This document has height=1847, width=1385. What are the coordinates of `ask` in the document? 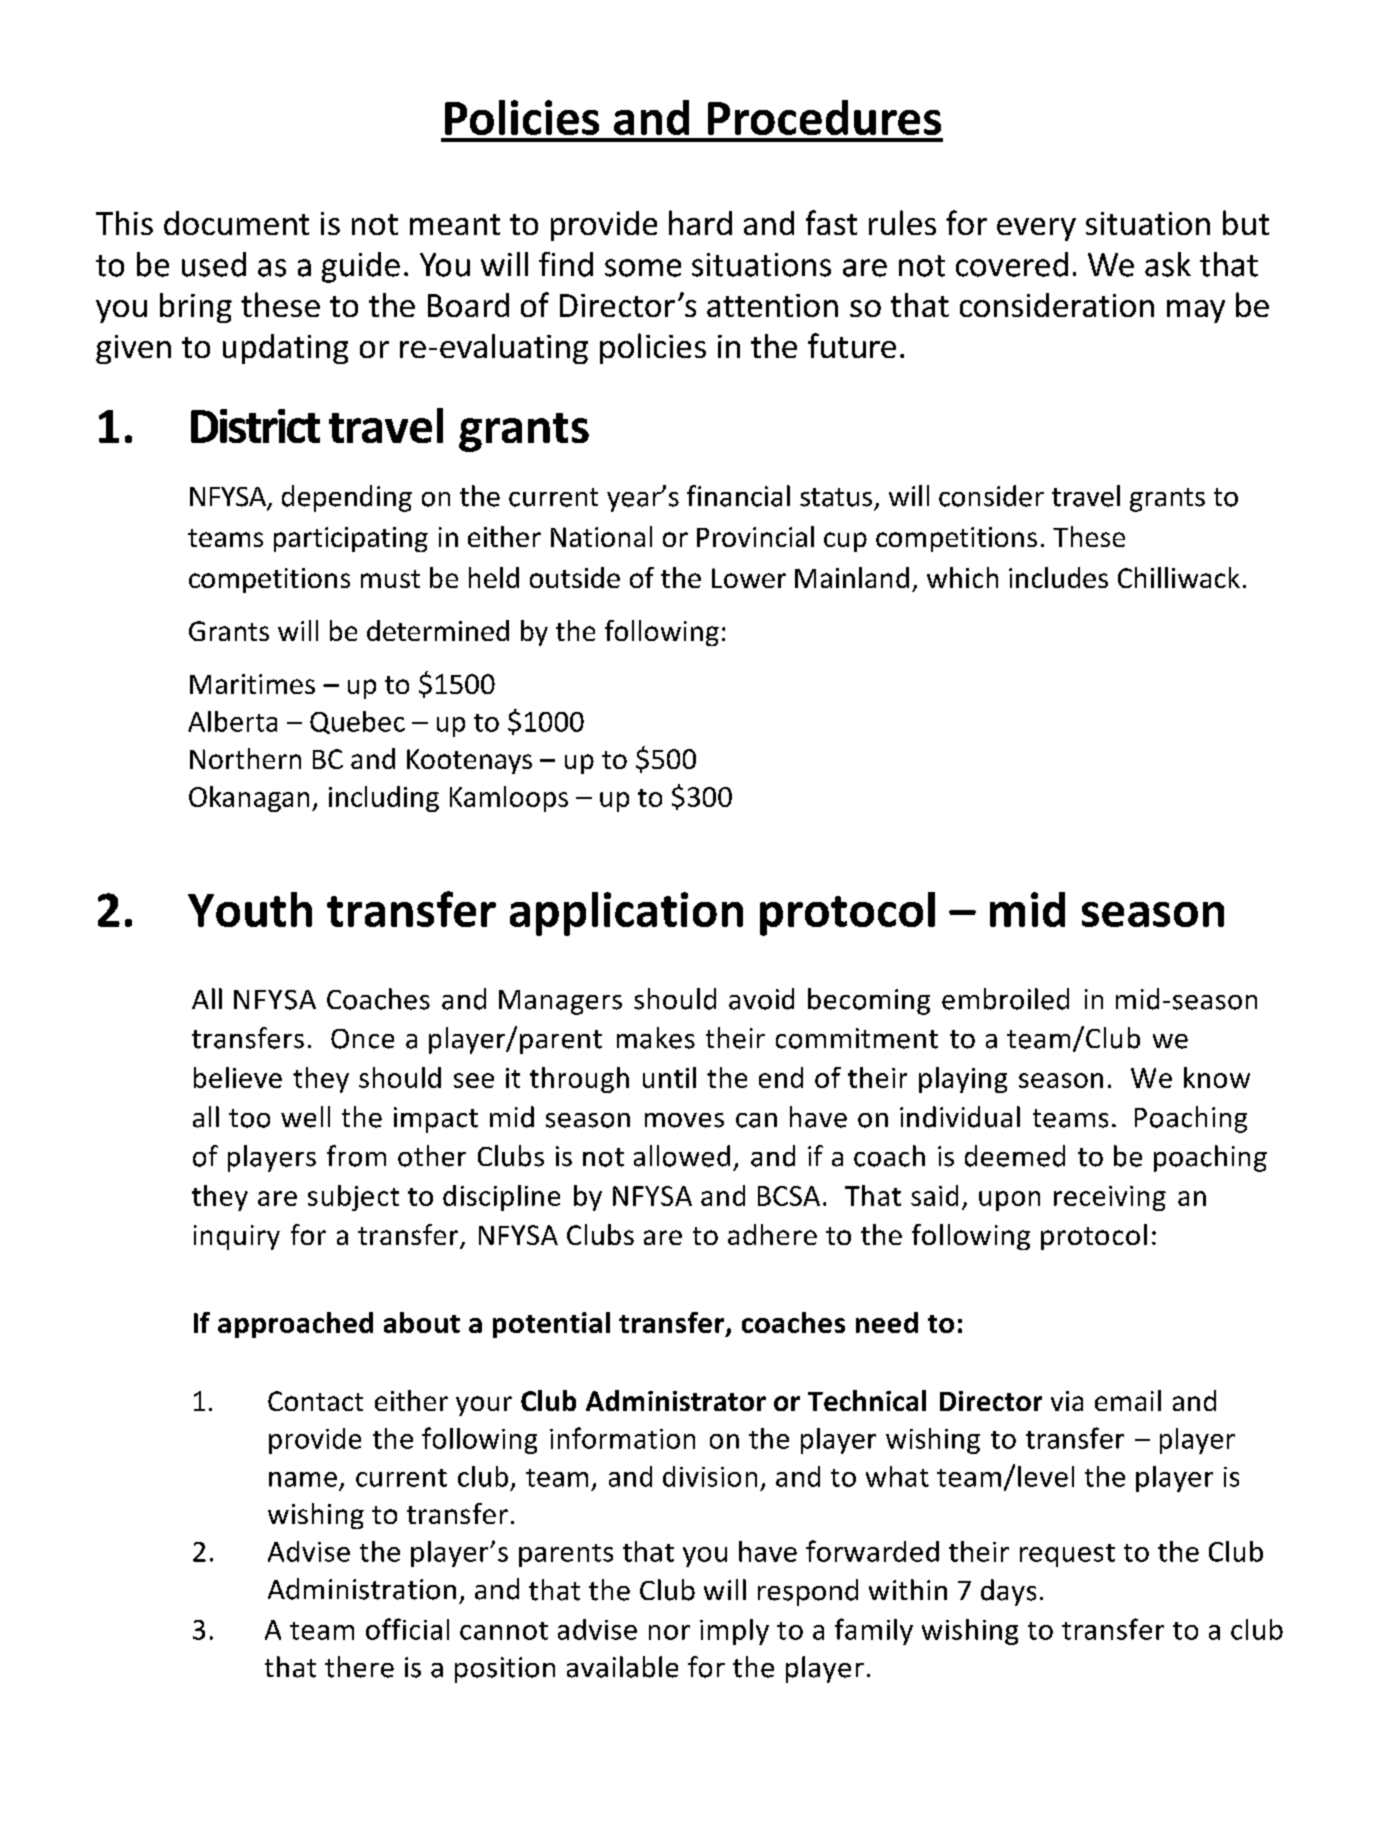 It's located at (1168, 264).
